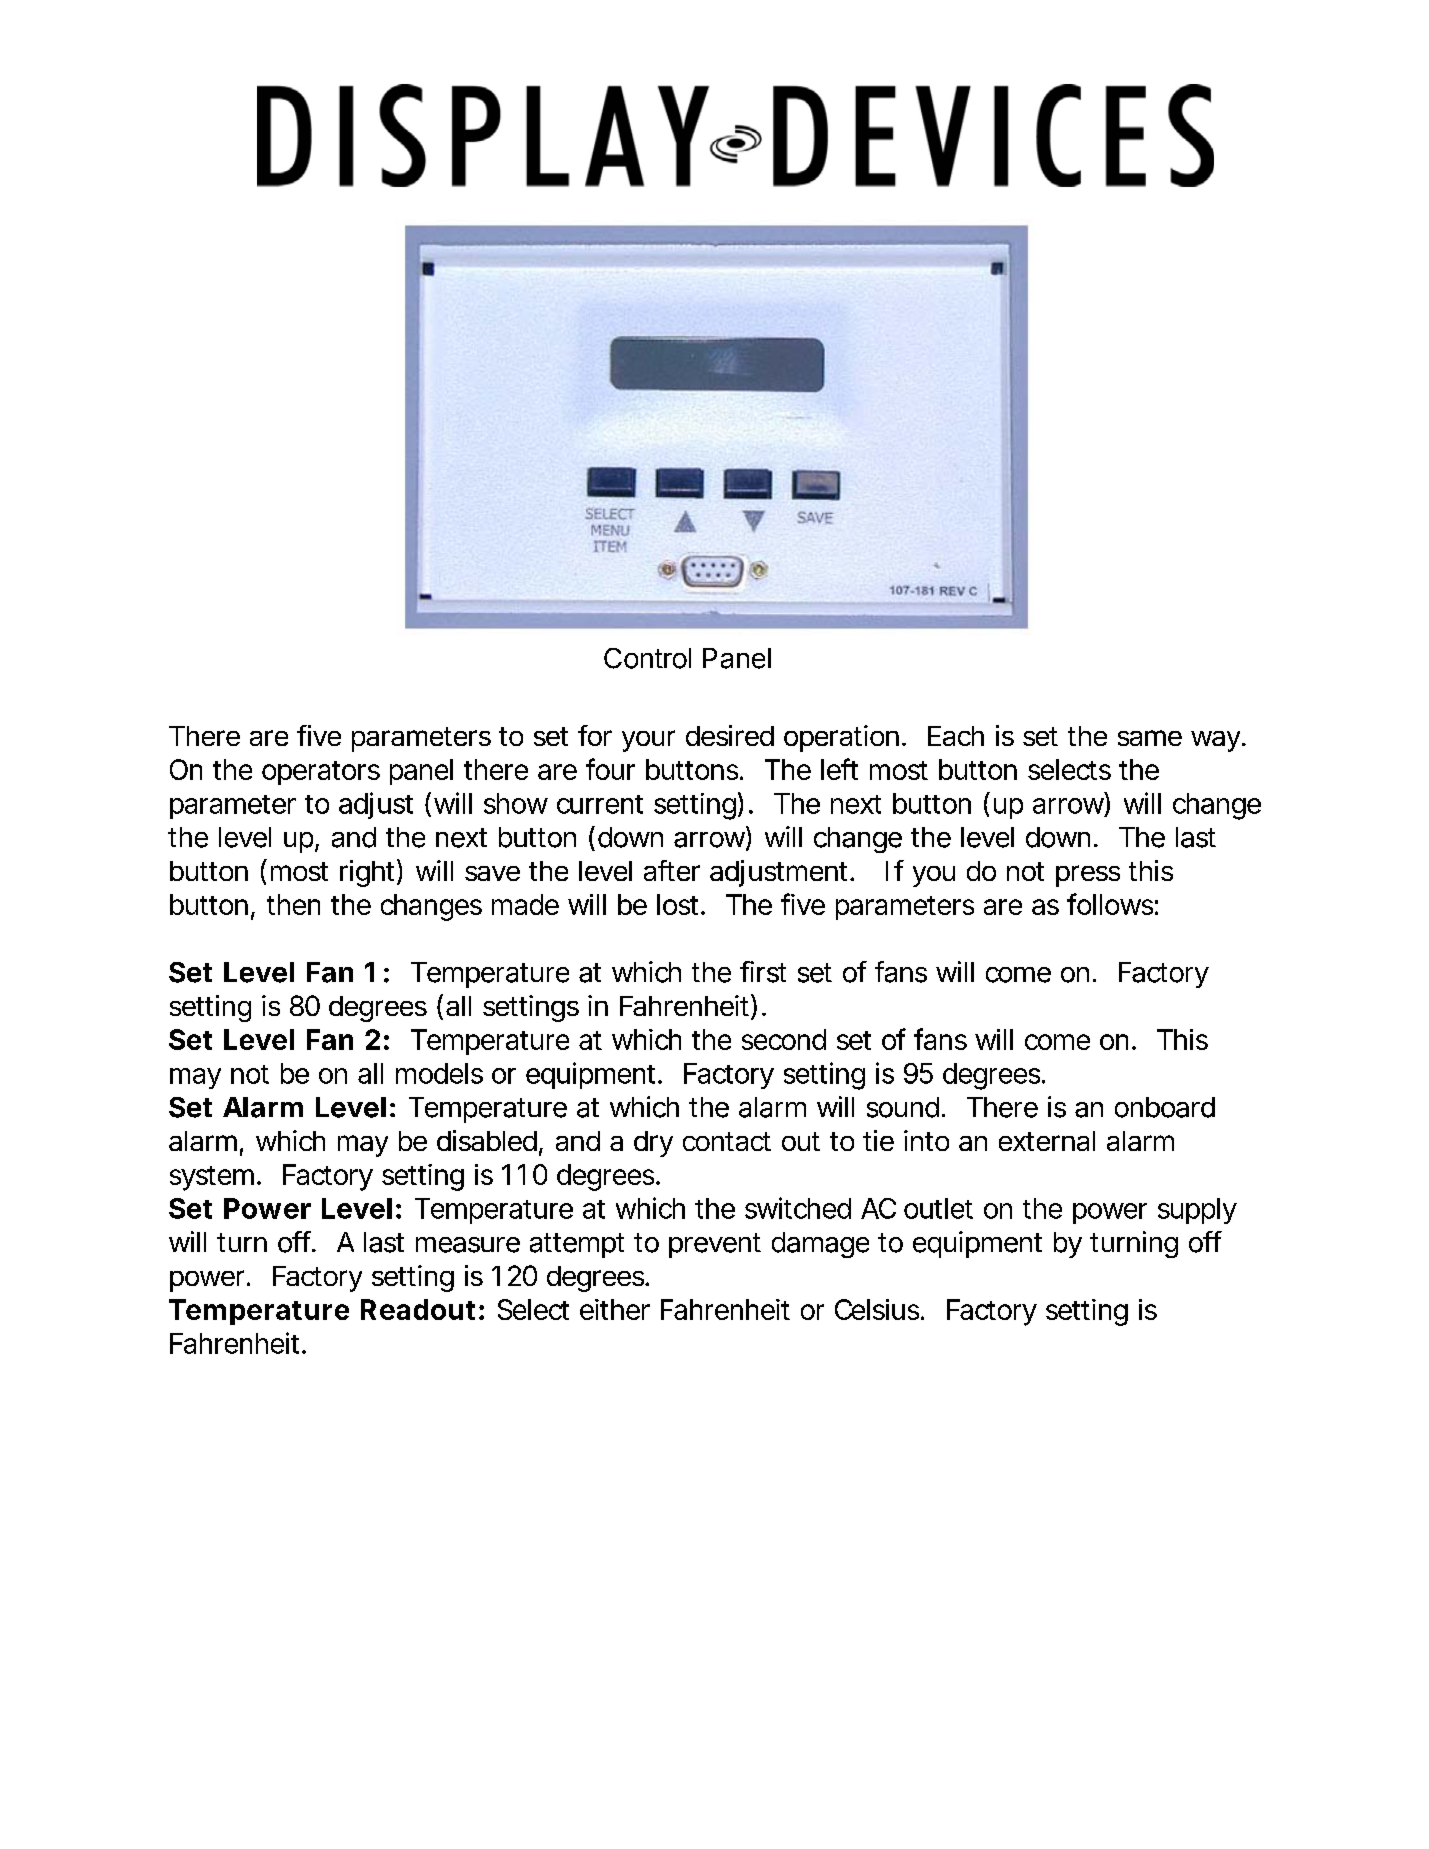 This document has width=1429, height=1849. Describe the element at coordinates (212, 1178) in the document. I see `system` at that location.
